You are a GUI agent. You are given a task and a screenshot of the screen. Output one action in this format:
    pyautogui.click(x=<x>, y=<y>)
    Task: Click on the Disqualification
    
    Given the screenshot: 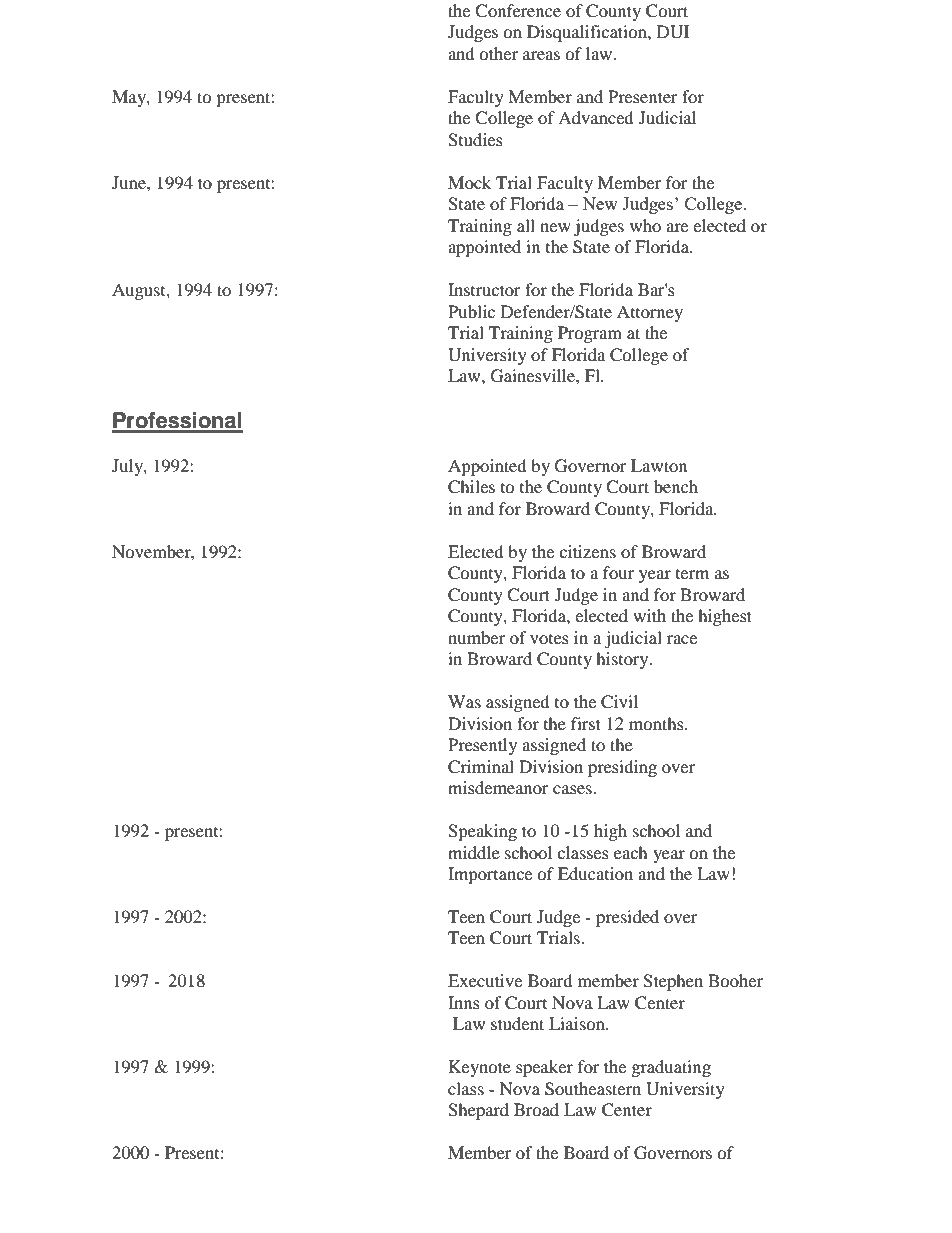 What is the action you would take?
    pyautogui.click(x=588, y=33)
